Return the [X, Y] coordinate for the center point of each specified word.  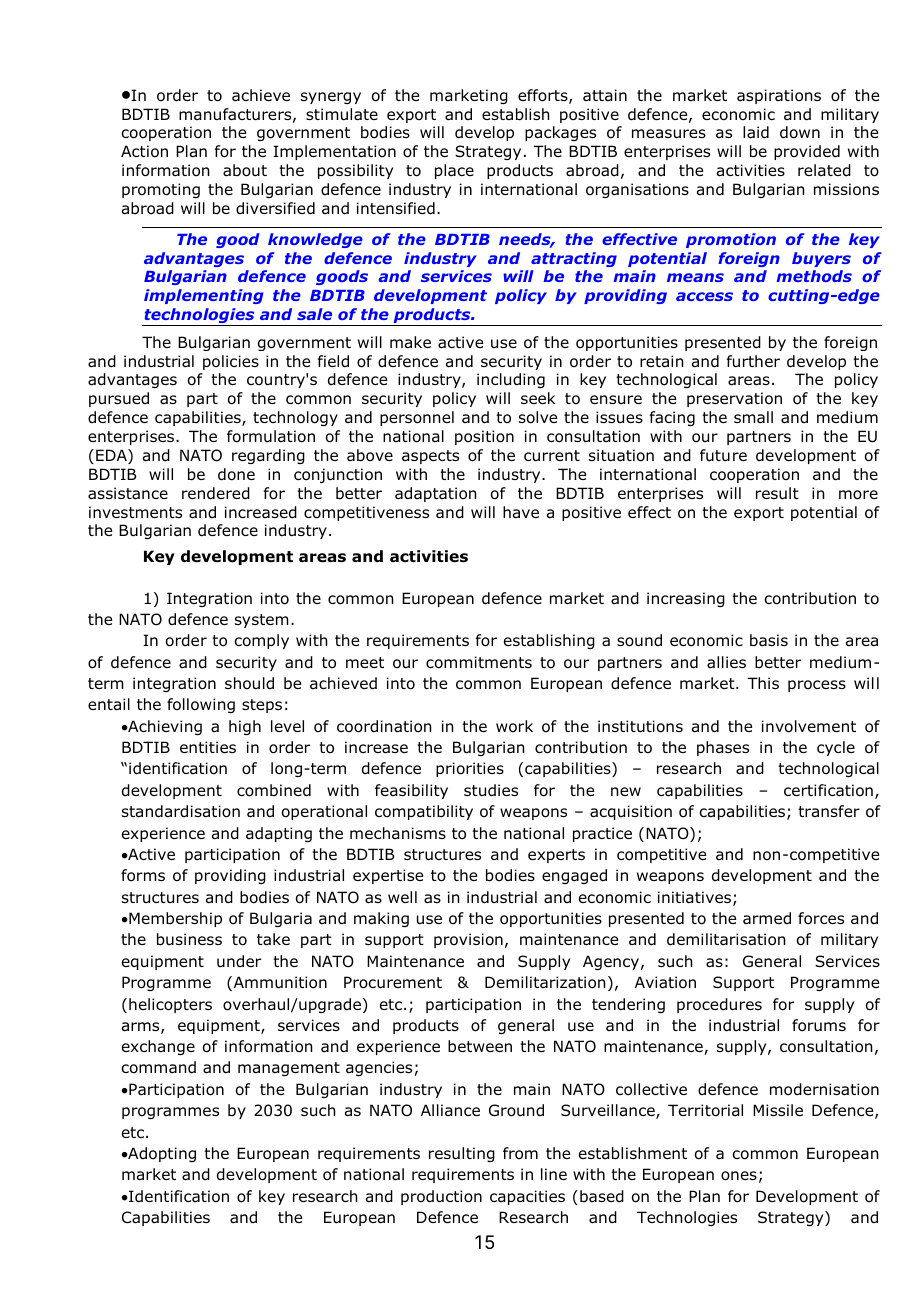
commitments [479, 662]
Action [144, 151]
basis [769, 640]
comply [261, 641]
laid [756, 132]
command [158, 1067]
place [454, 171]
